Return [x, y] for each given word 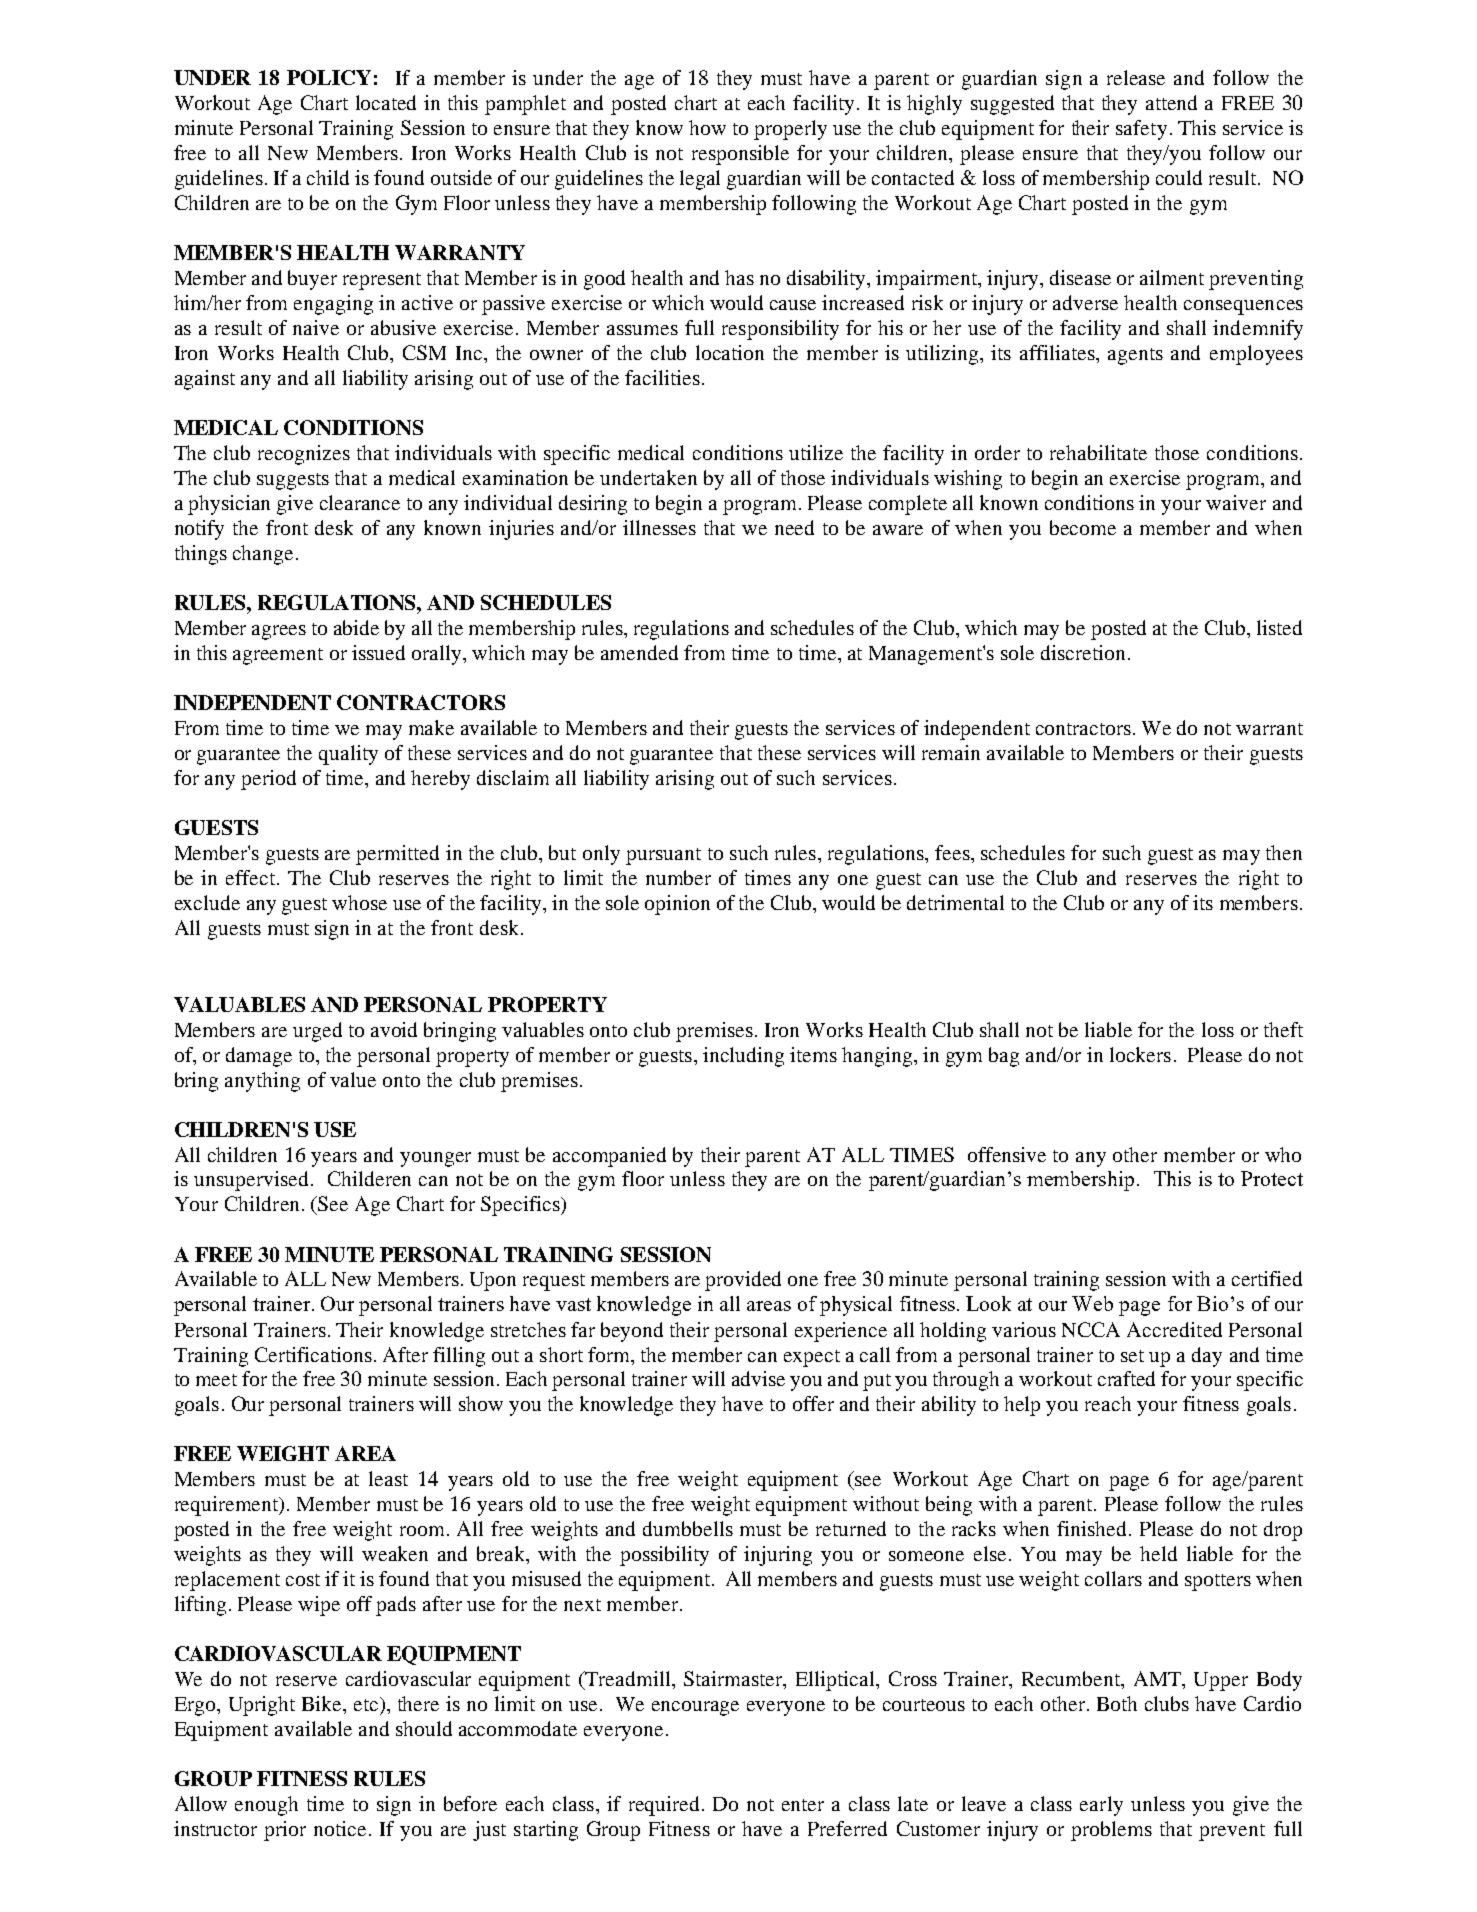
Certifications [313, 1354]
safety [1141, 130]
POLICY [329, 77]
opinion [677, 905]
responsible [740, 155]
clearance [360, 502]
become [1083, 527]
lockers [1140, 1054]
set [1132, 1356]
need [794, 527]
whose [359, 902]
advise [758, 1378]
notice [340, 1828]
